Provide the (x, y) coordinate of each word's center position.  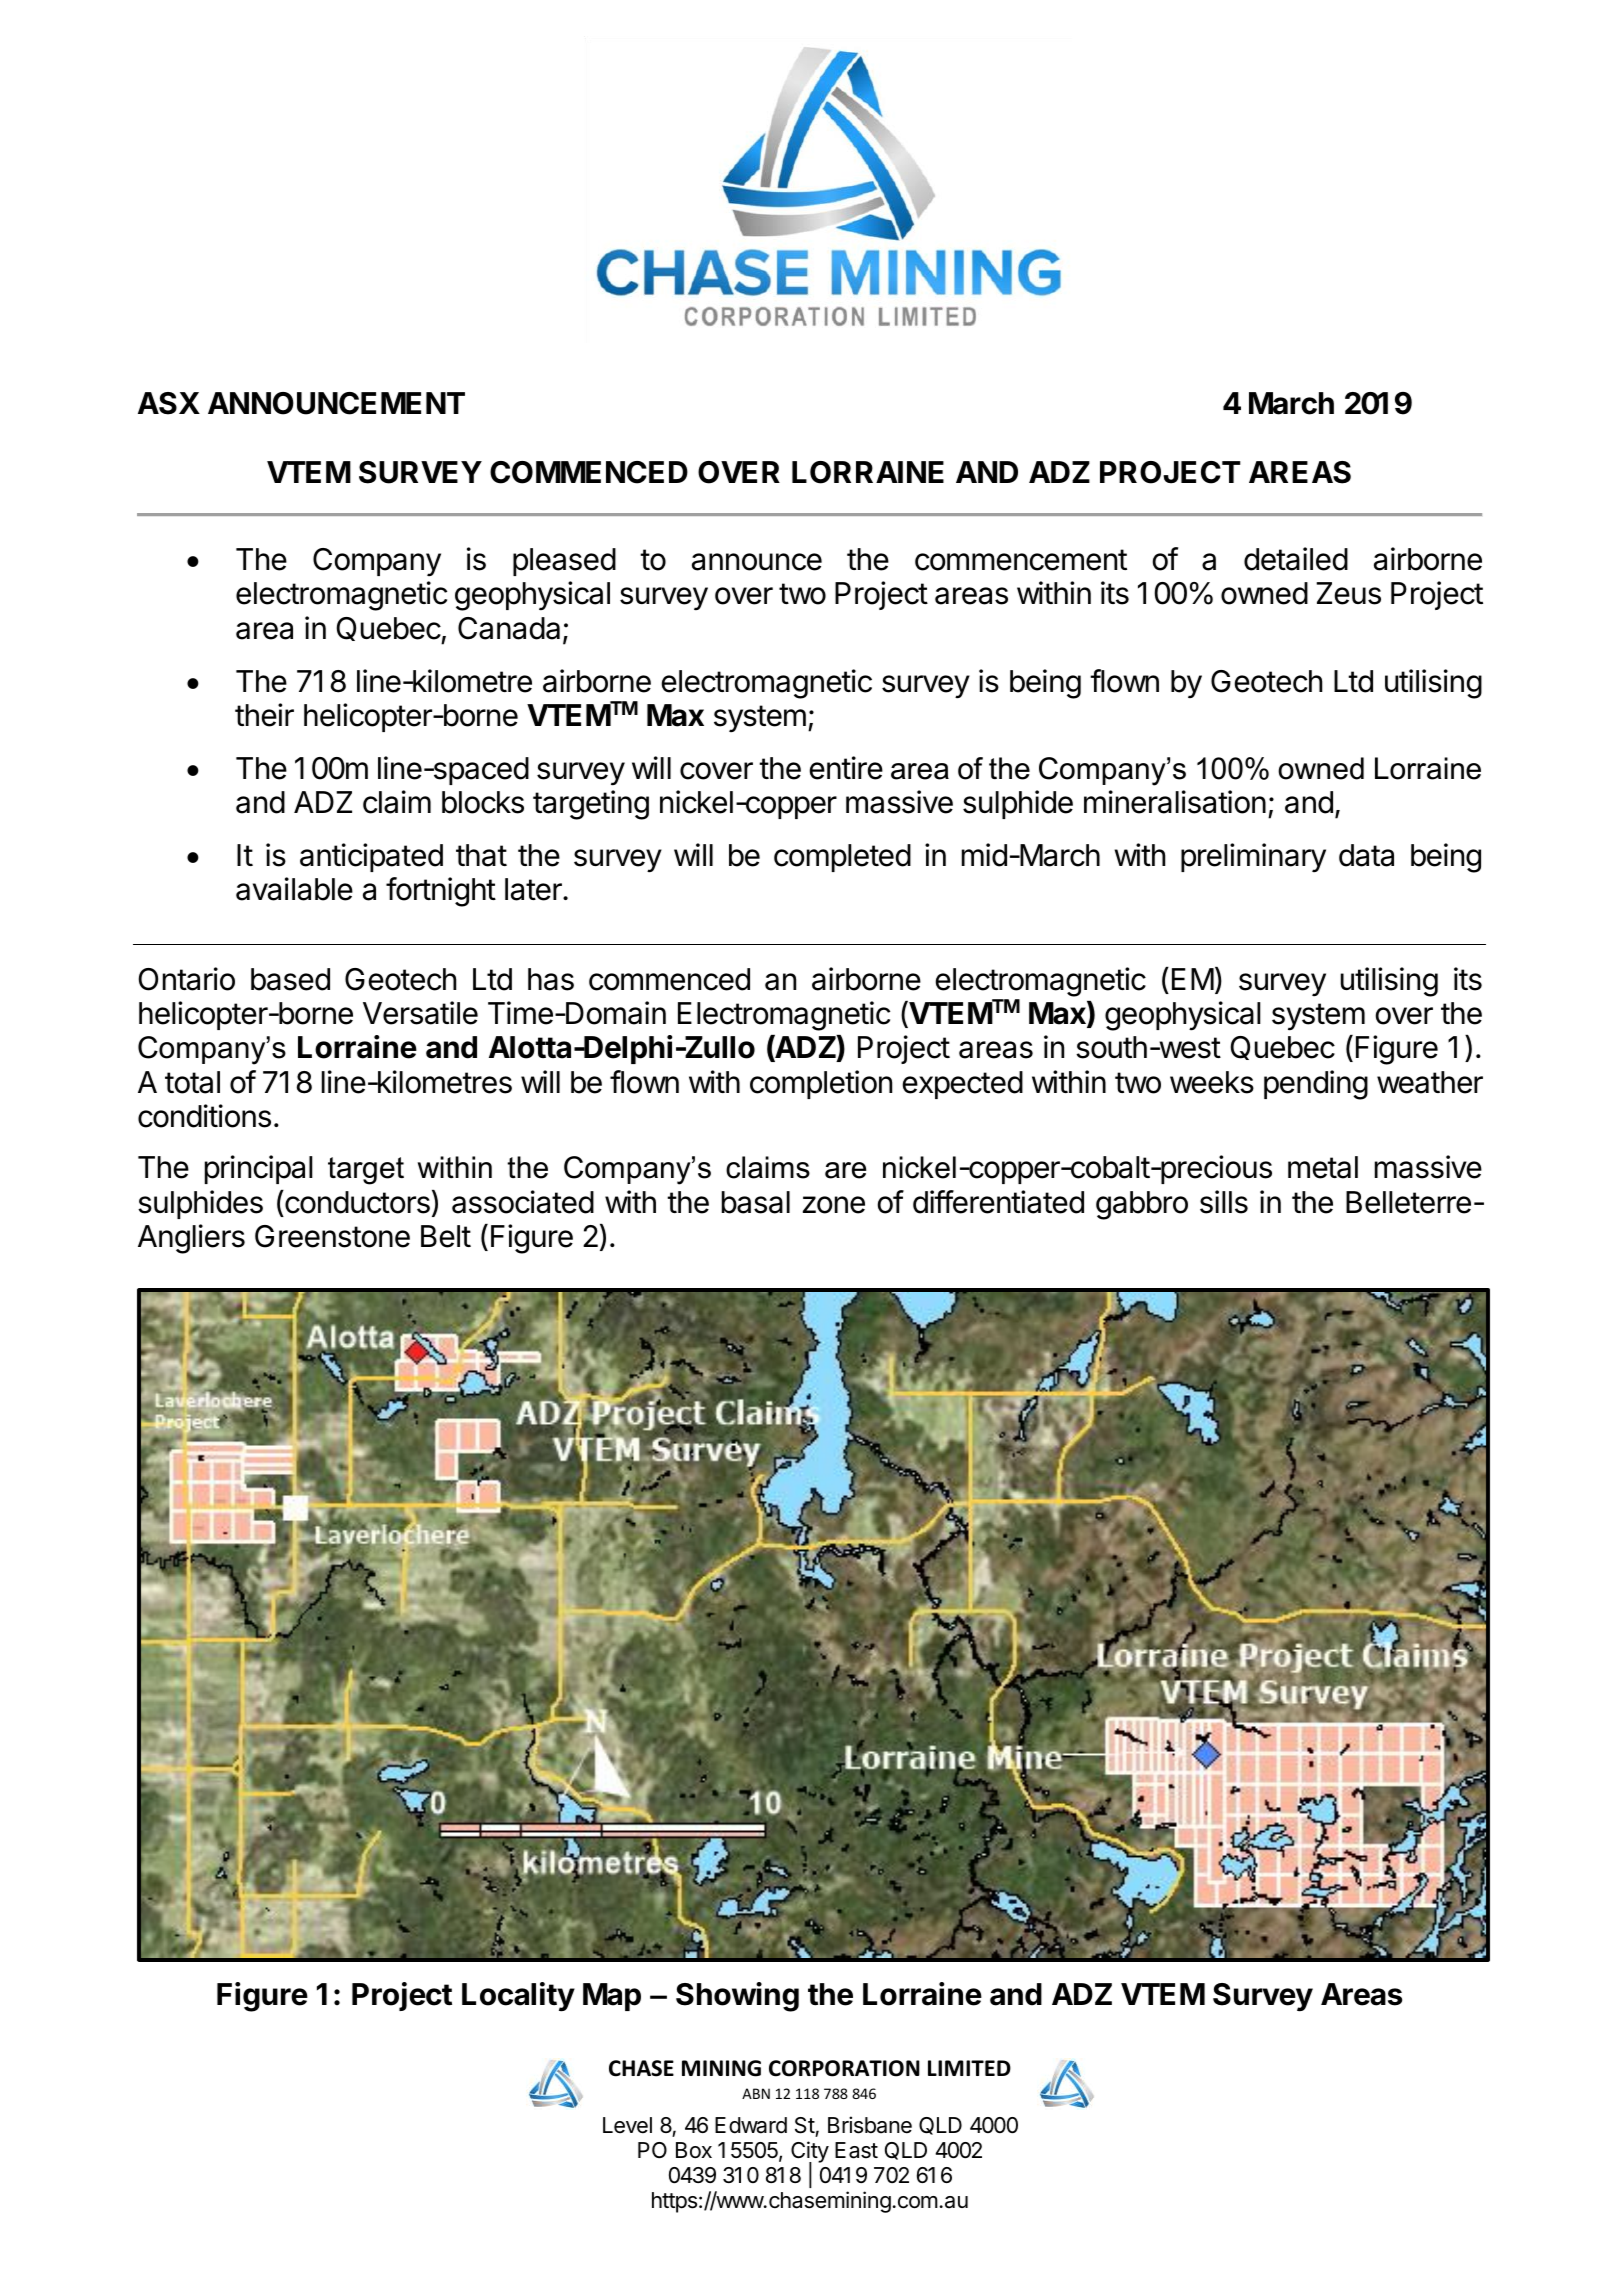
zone (834, 1205)
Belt (446, 1236)
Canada (509, 628)
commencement (1021, 560)
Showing (737, 1997)
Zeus (1348, 593)
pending (1316, 1085)
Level (627, 2125)
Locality (518, 1997)
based (290, 979)
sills (1224, 1202)
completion (821, 1084)
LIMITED (969, 2068)
